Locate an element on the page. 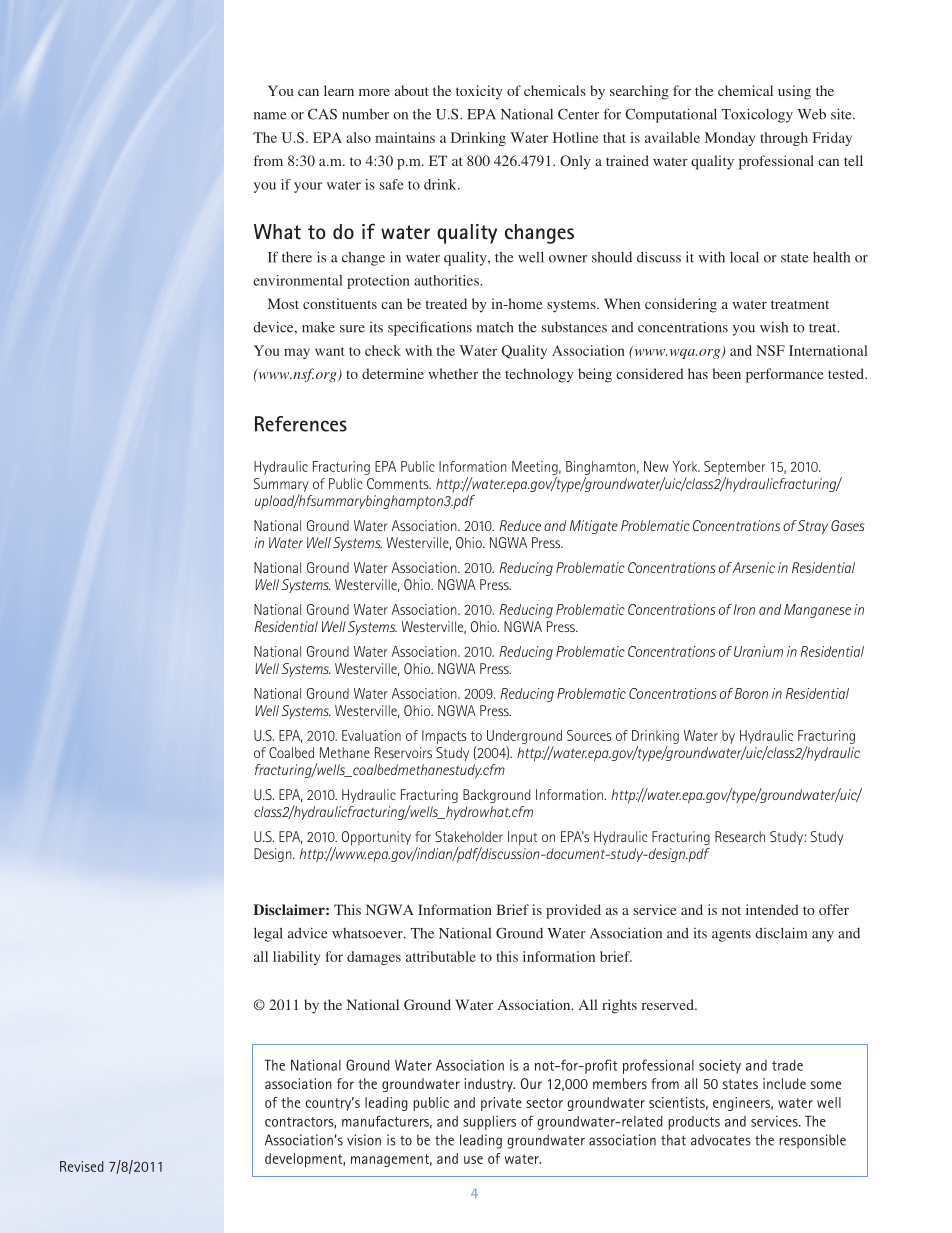  Revised is located at coordinates (82, 1166).
